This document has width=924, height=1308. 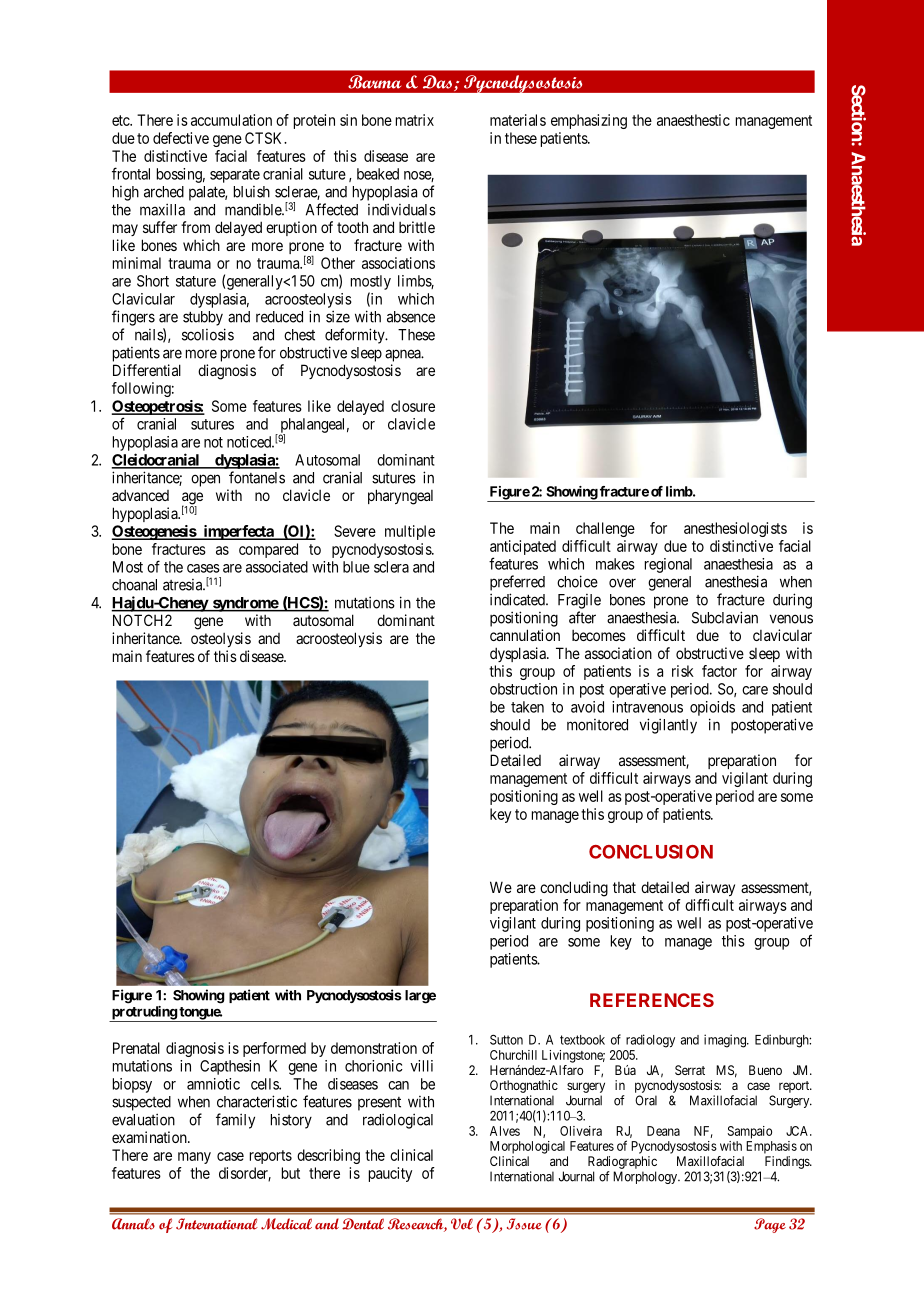 I want to click on Differential, so click(x=147, y=370).
